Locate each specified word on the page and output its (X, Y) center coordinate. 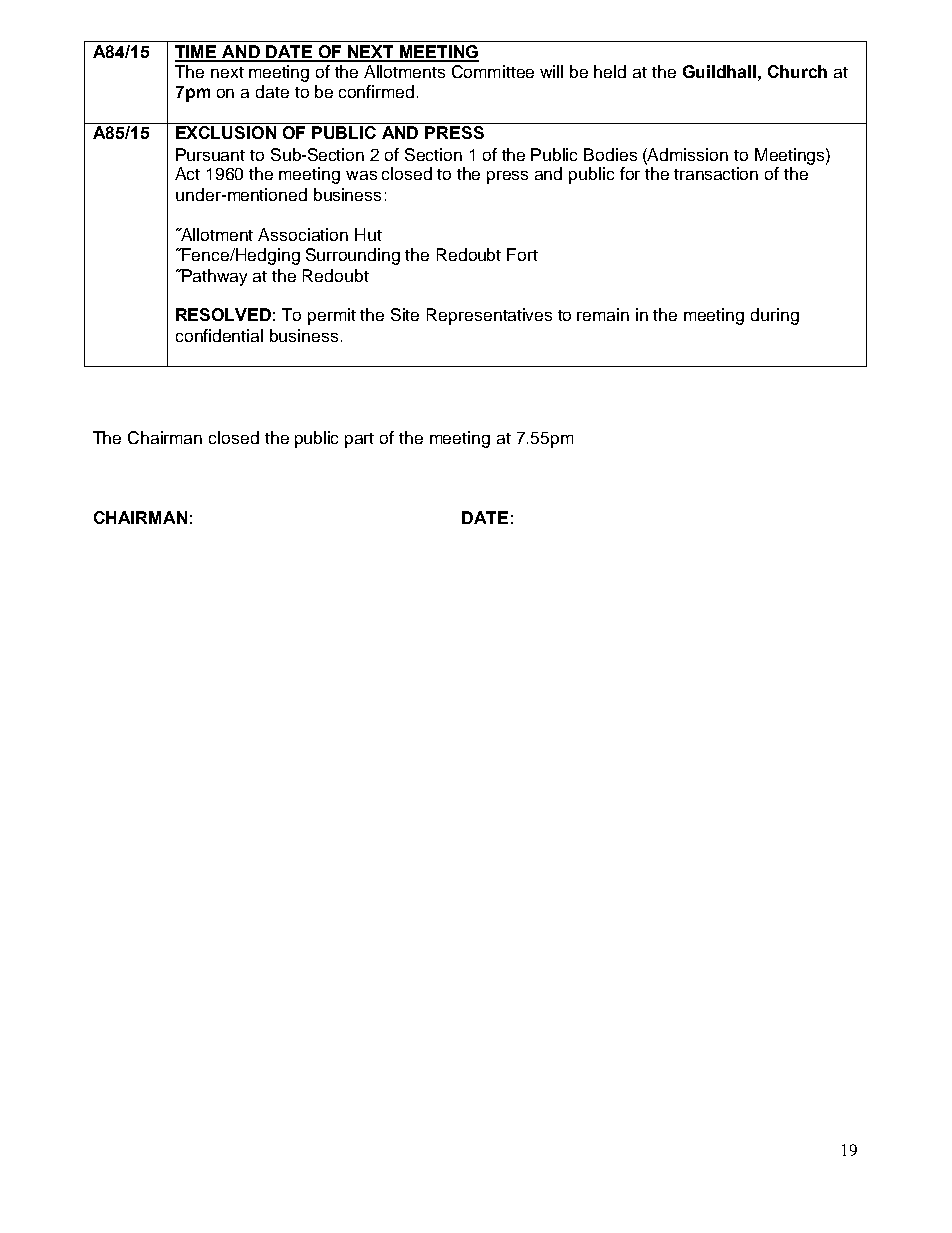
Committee (493, 71)
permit (332, 316)
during (775, 316)
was (361, 175)
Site (405, 314)
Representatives (489, 316)
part (359, 440)
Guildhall (719, 71)
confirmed (376, 91)
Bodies (610, 154)
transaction (716, 173)
